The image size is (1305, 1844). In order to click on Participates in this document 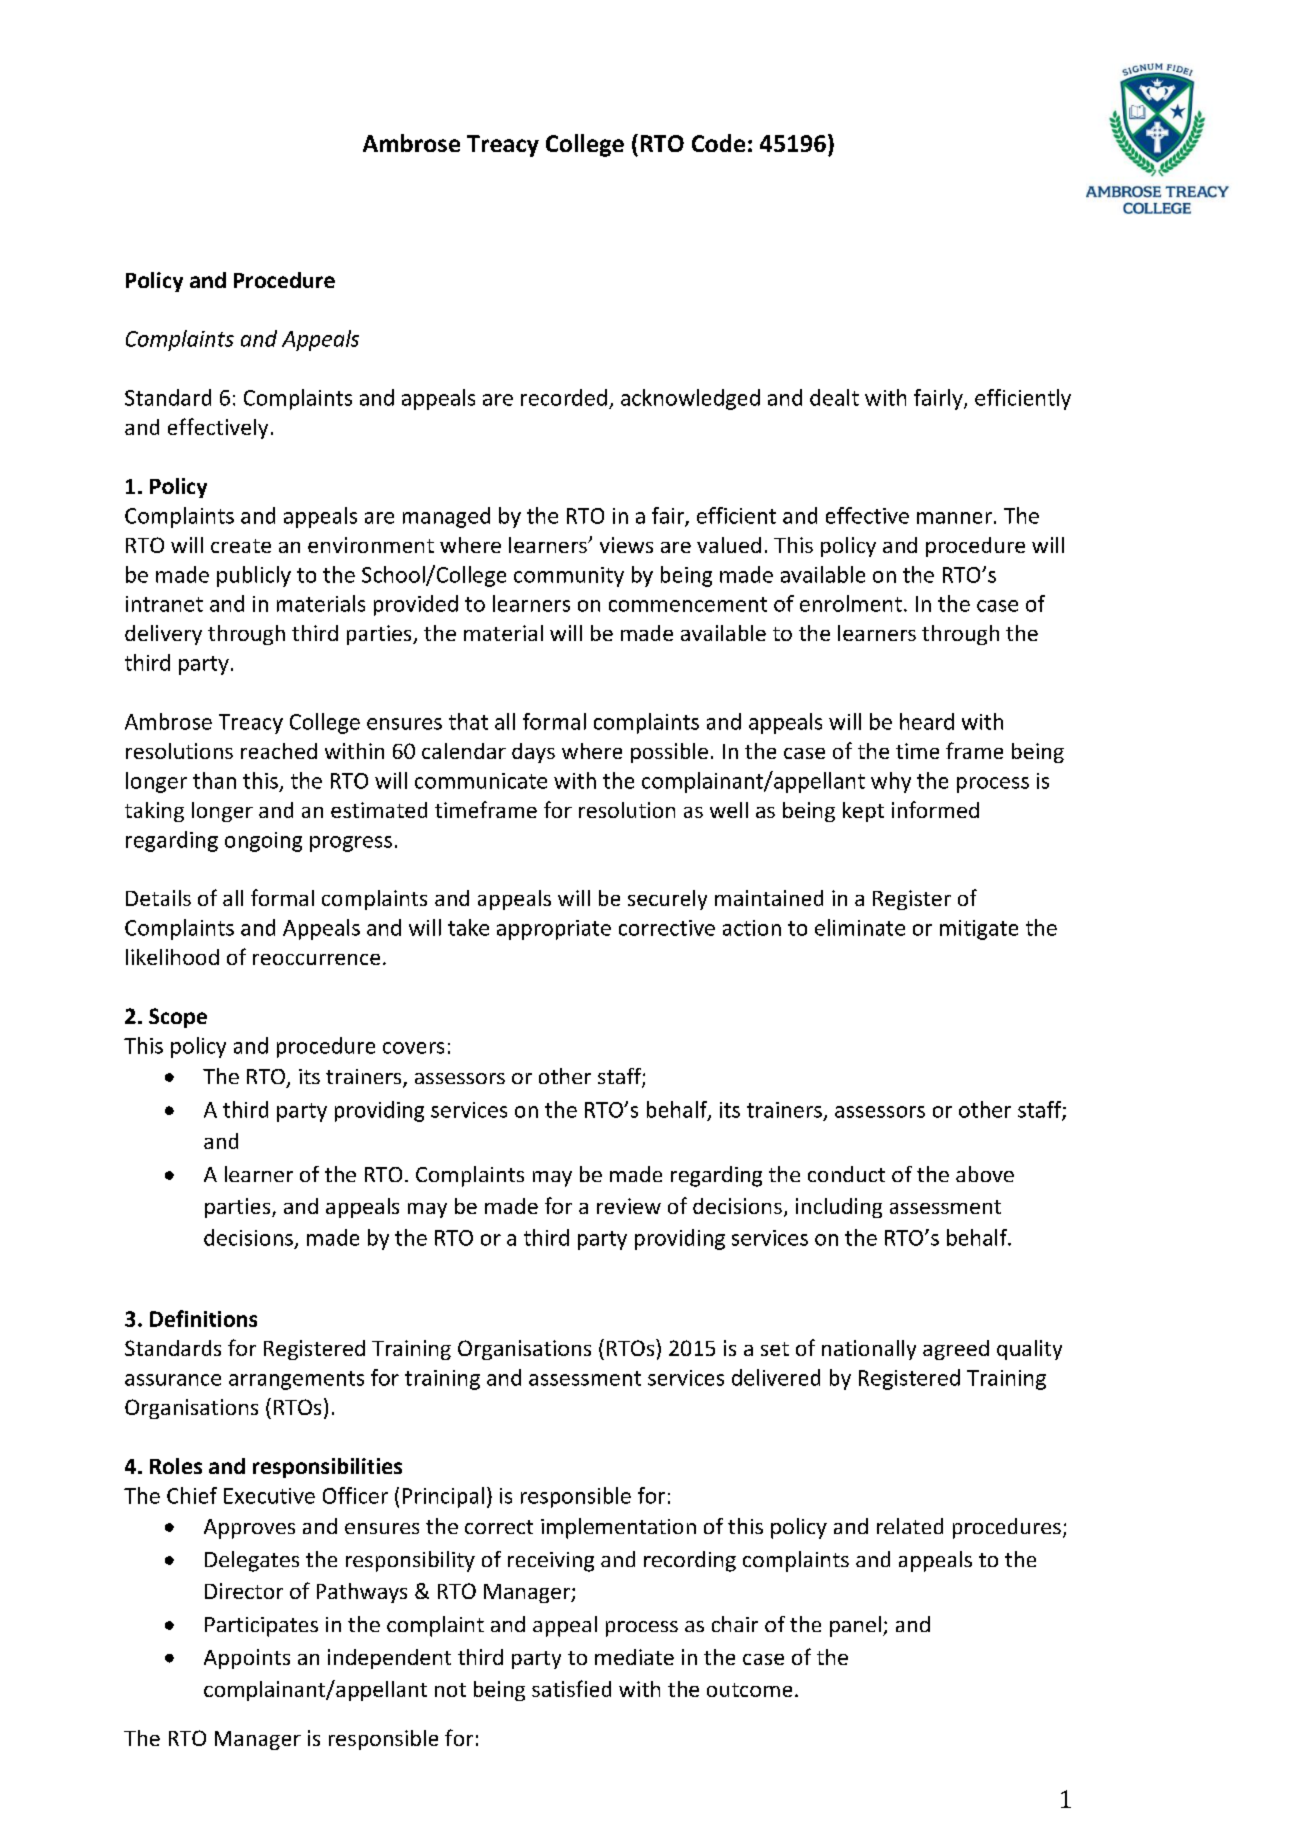, I will do `click(261, 1627)`.
